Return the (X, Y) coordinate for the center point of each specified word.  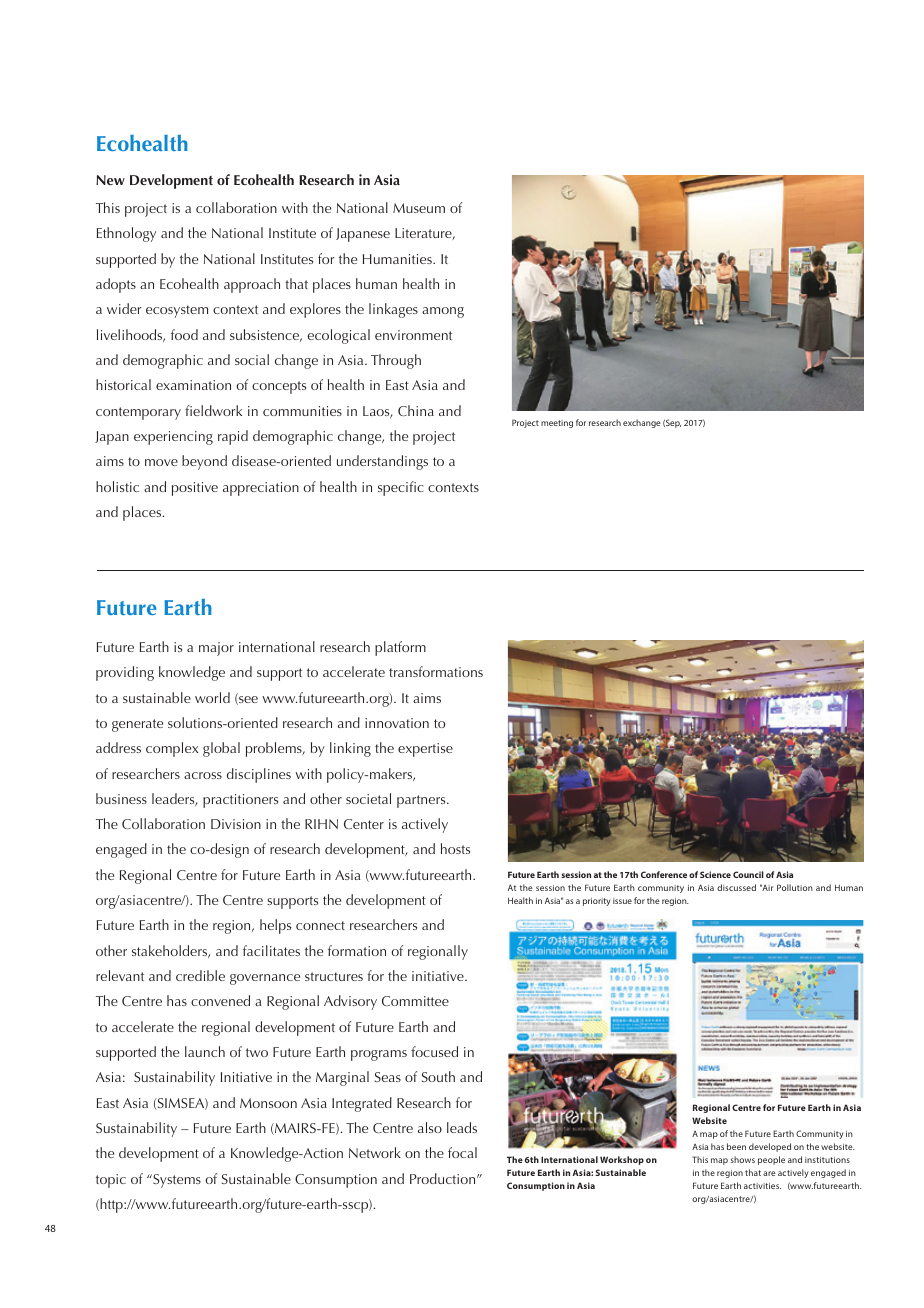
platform (400, 648)
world (212, 697)
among (443, 312)
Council (748, 874)
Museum (419, 208)
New (110, 180)
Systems (176, 1181)
